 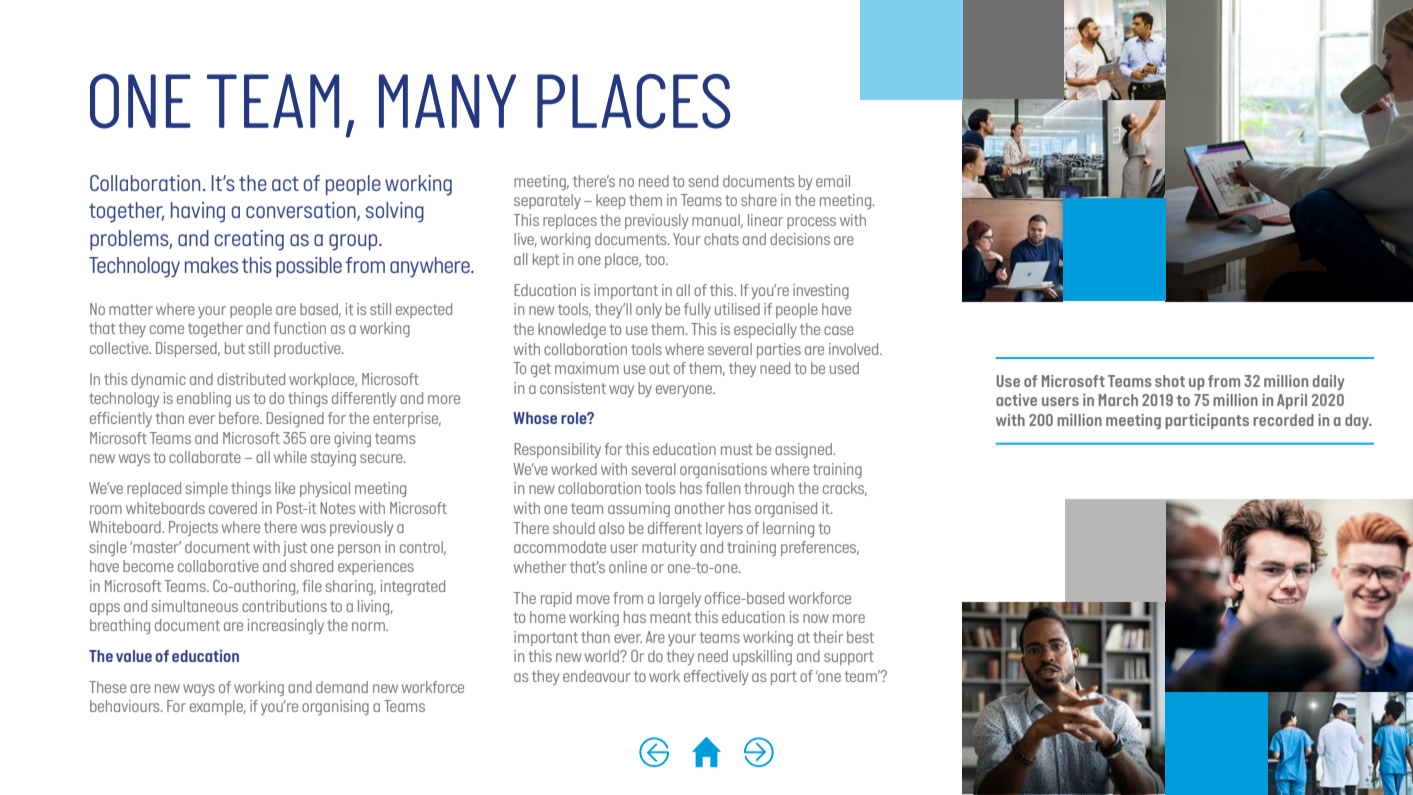 I want to click on support, so click(x=849, y=658).
